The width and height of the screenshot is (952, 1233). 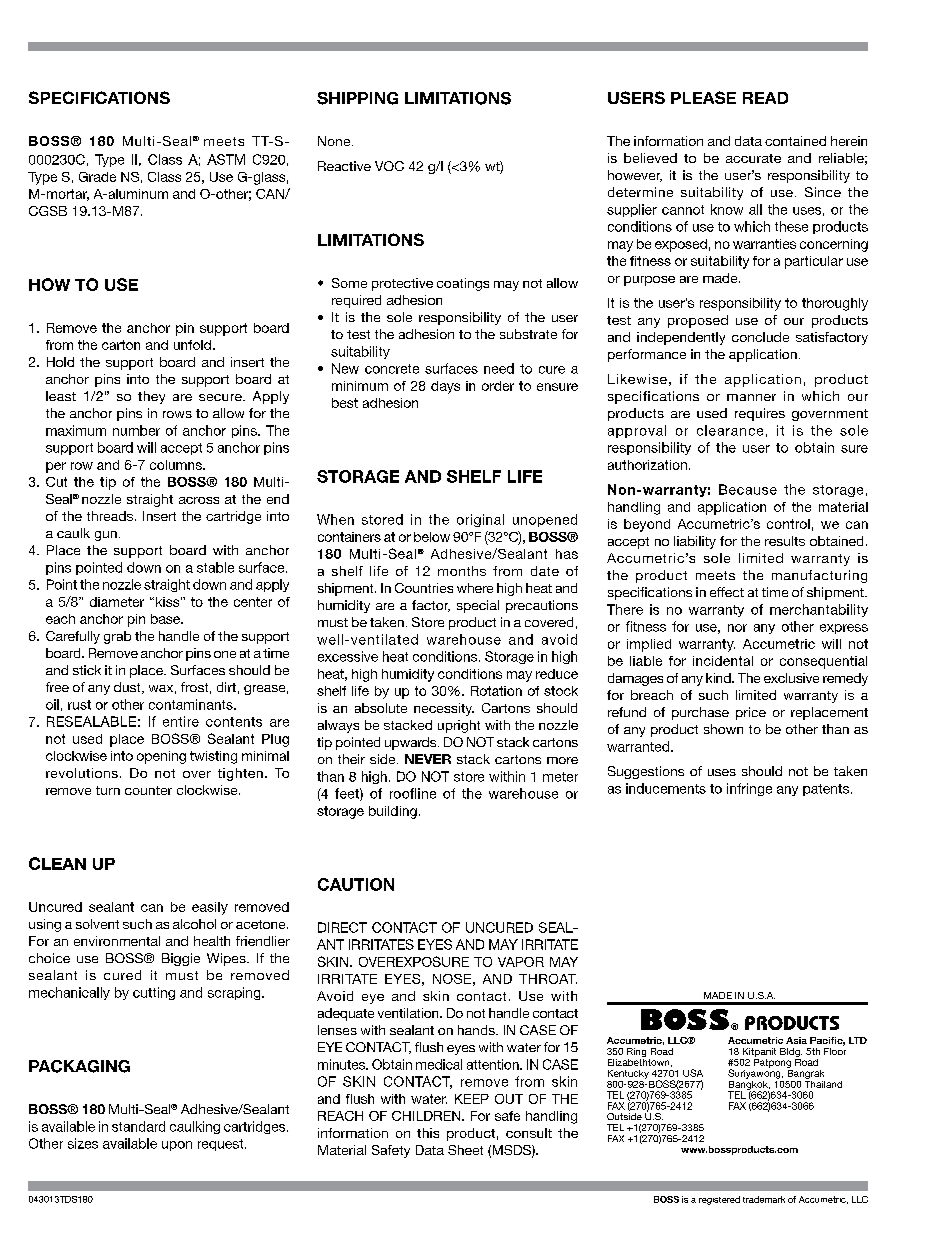 I want to click on counter, so click(x=148, y=790).
